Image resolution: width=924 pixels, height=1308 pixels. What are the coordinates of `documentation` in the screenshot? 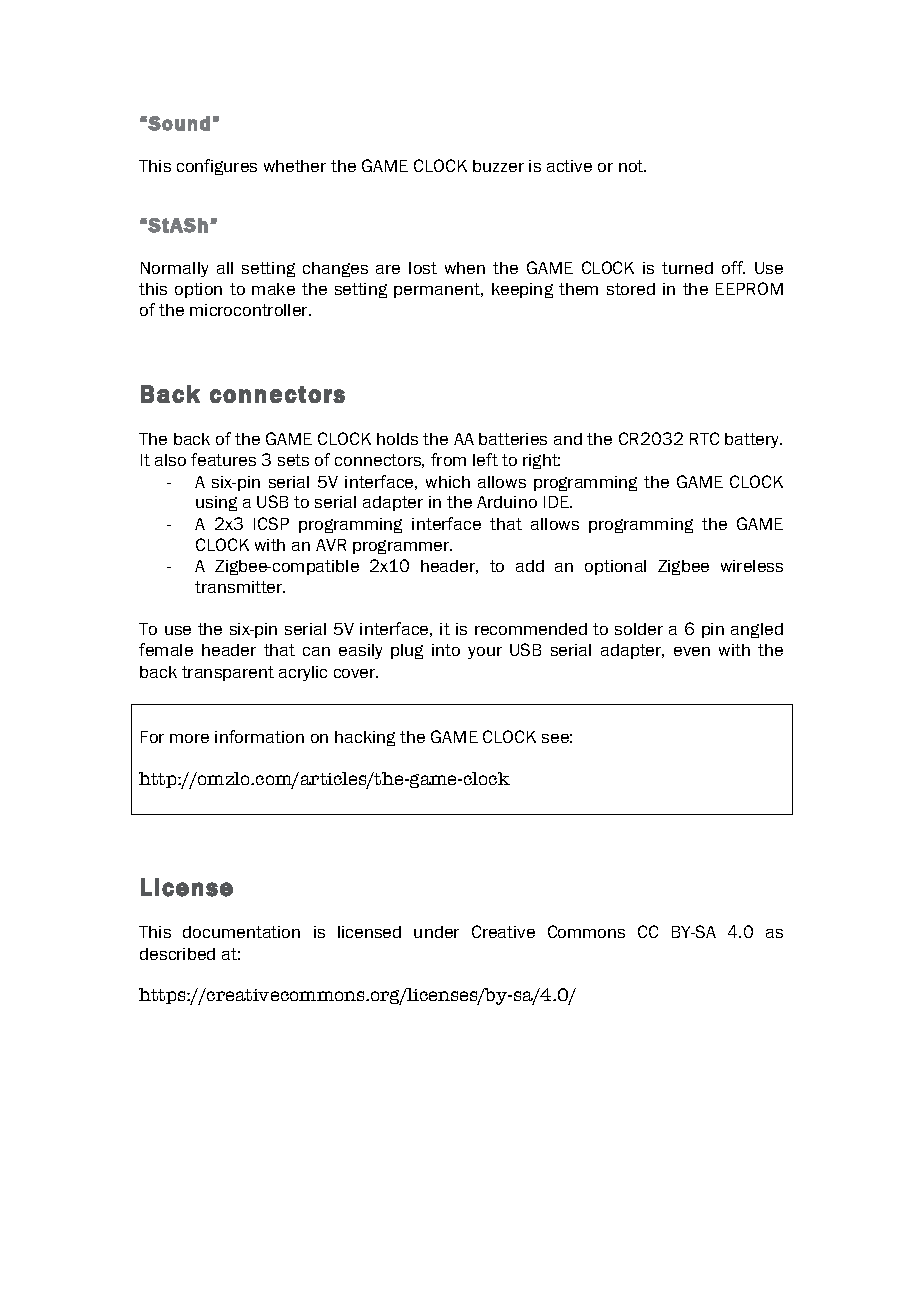 It's located at (241, 932).
